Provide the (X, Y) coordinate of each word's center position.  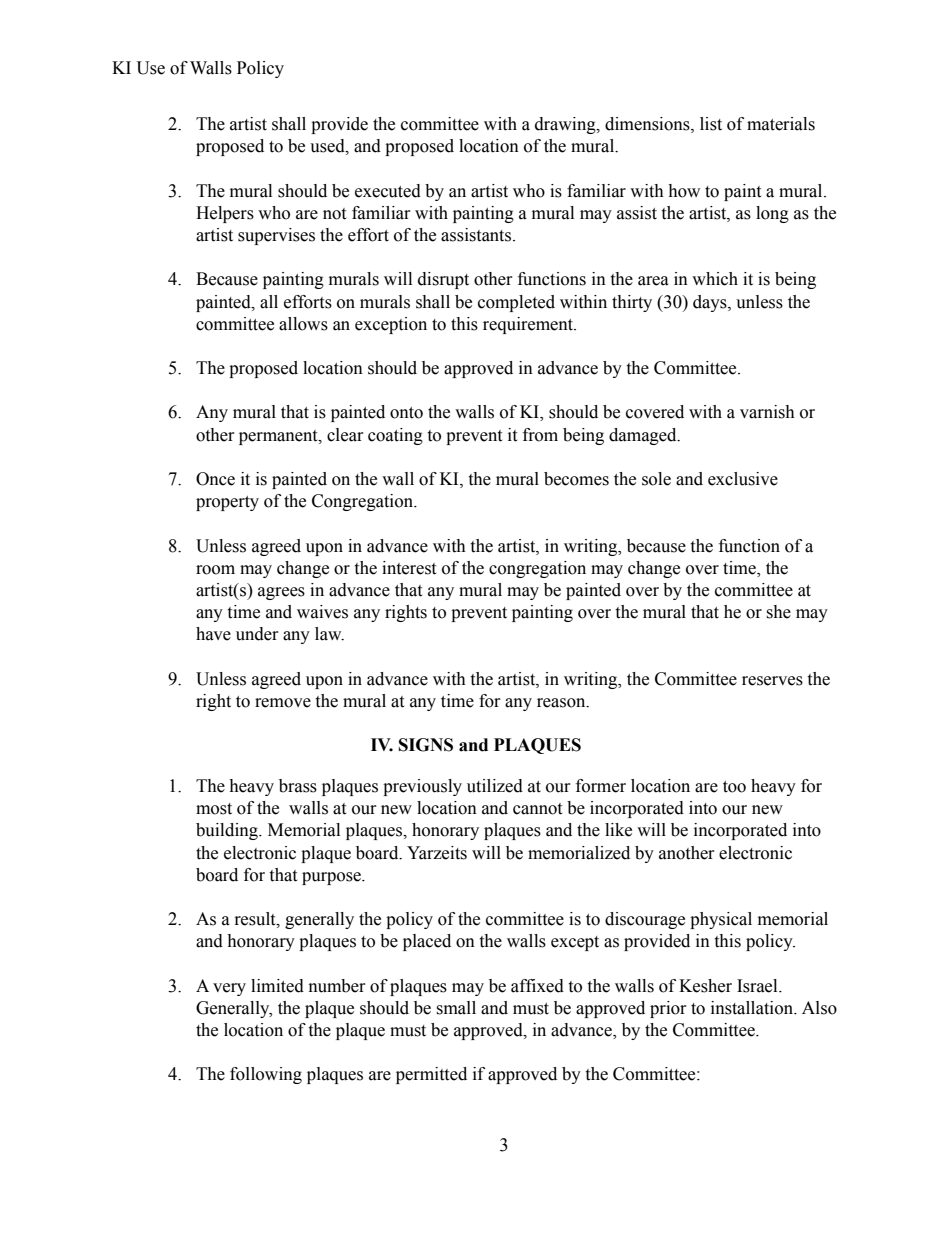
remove (283, 703)
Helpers (225, 214)
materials (781, 124)
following (266, 1075)
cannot (537, 809)
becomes (576, 479)
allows (303, 324)
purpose (332, 878)
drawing (566, 125)
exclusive (743, 479)
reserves (772, 681)
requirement (529, 325)
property (227, 503)
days (711, 303)
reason (562, 703)
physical (721, 920)
